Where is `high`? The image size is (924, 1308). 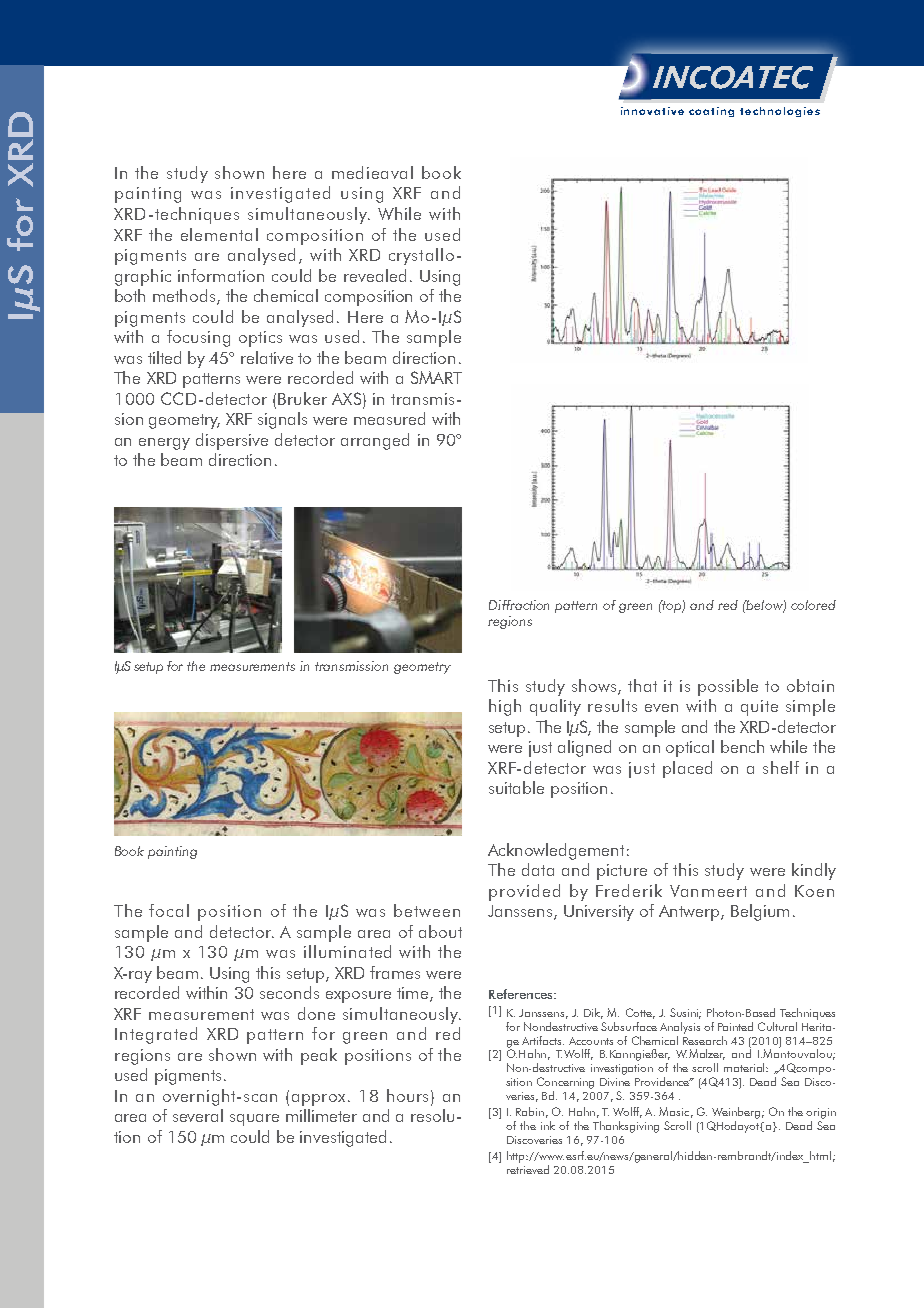 high is located at coordinates (505, 707).
